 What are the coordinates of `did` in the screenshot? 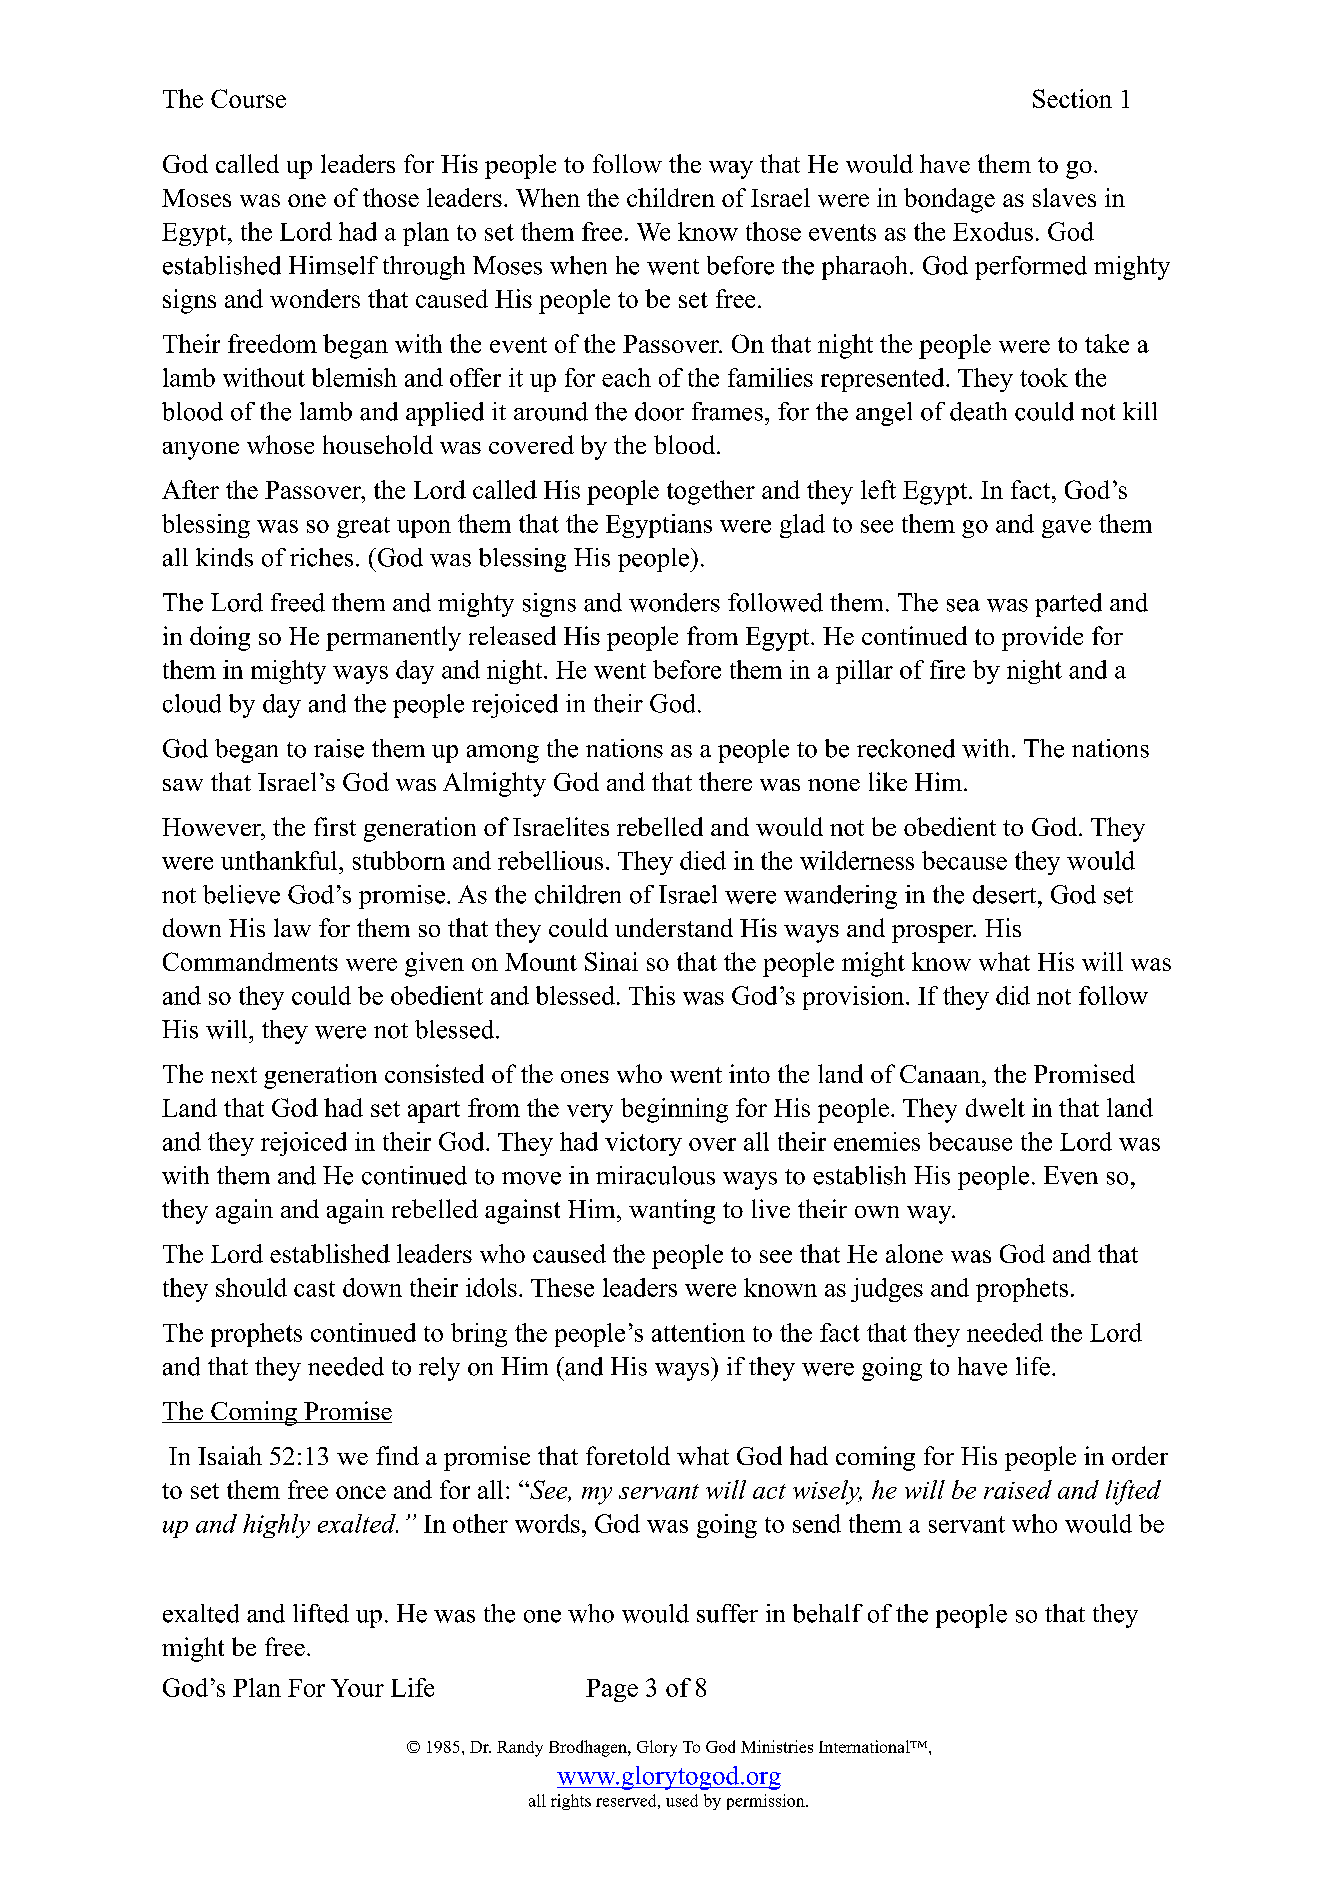 It's located at (1013, 995).
